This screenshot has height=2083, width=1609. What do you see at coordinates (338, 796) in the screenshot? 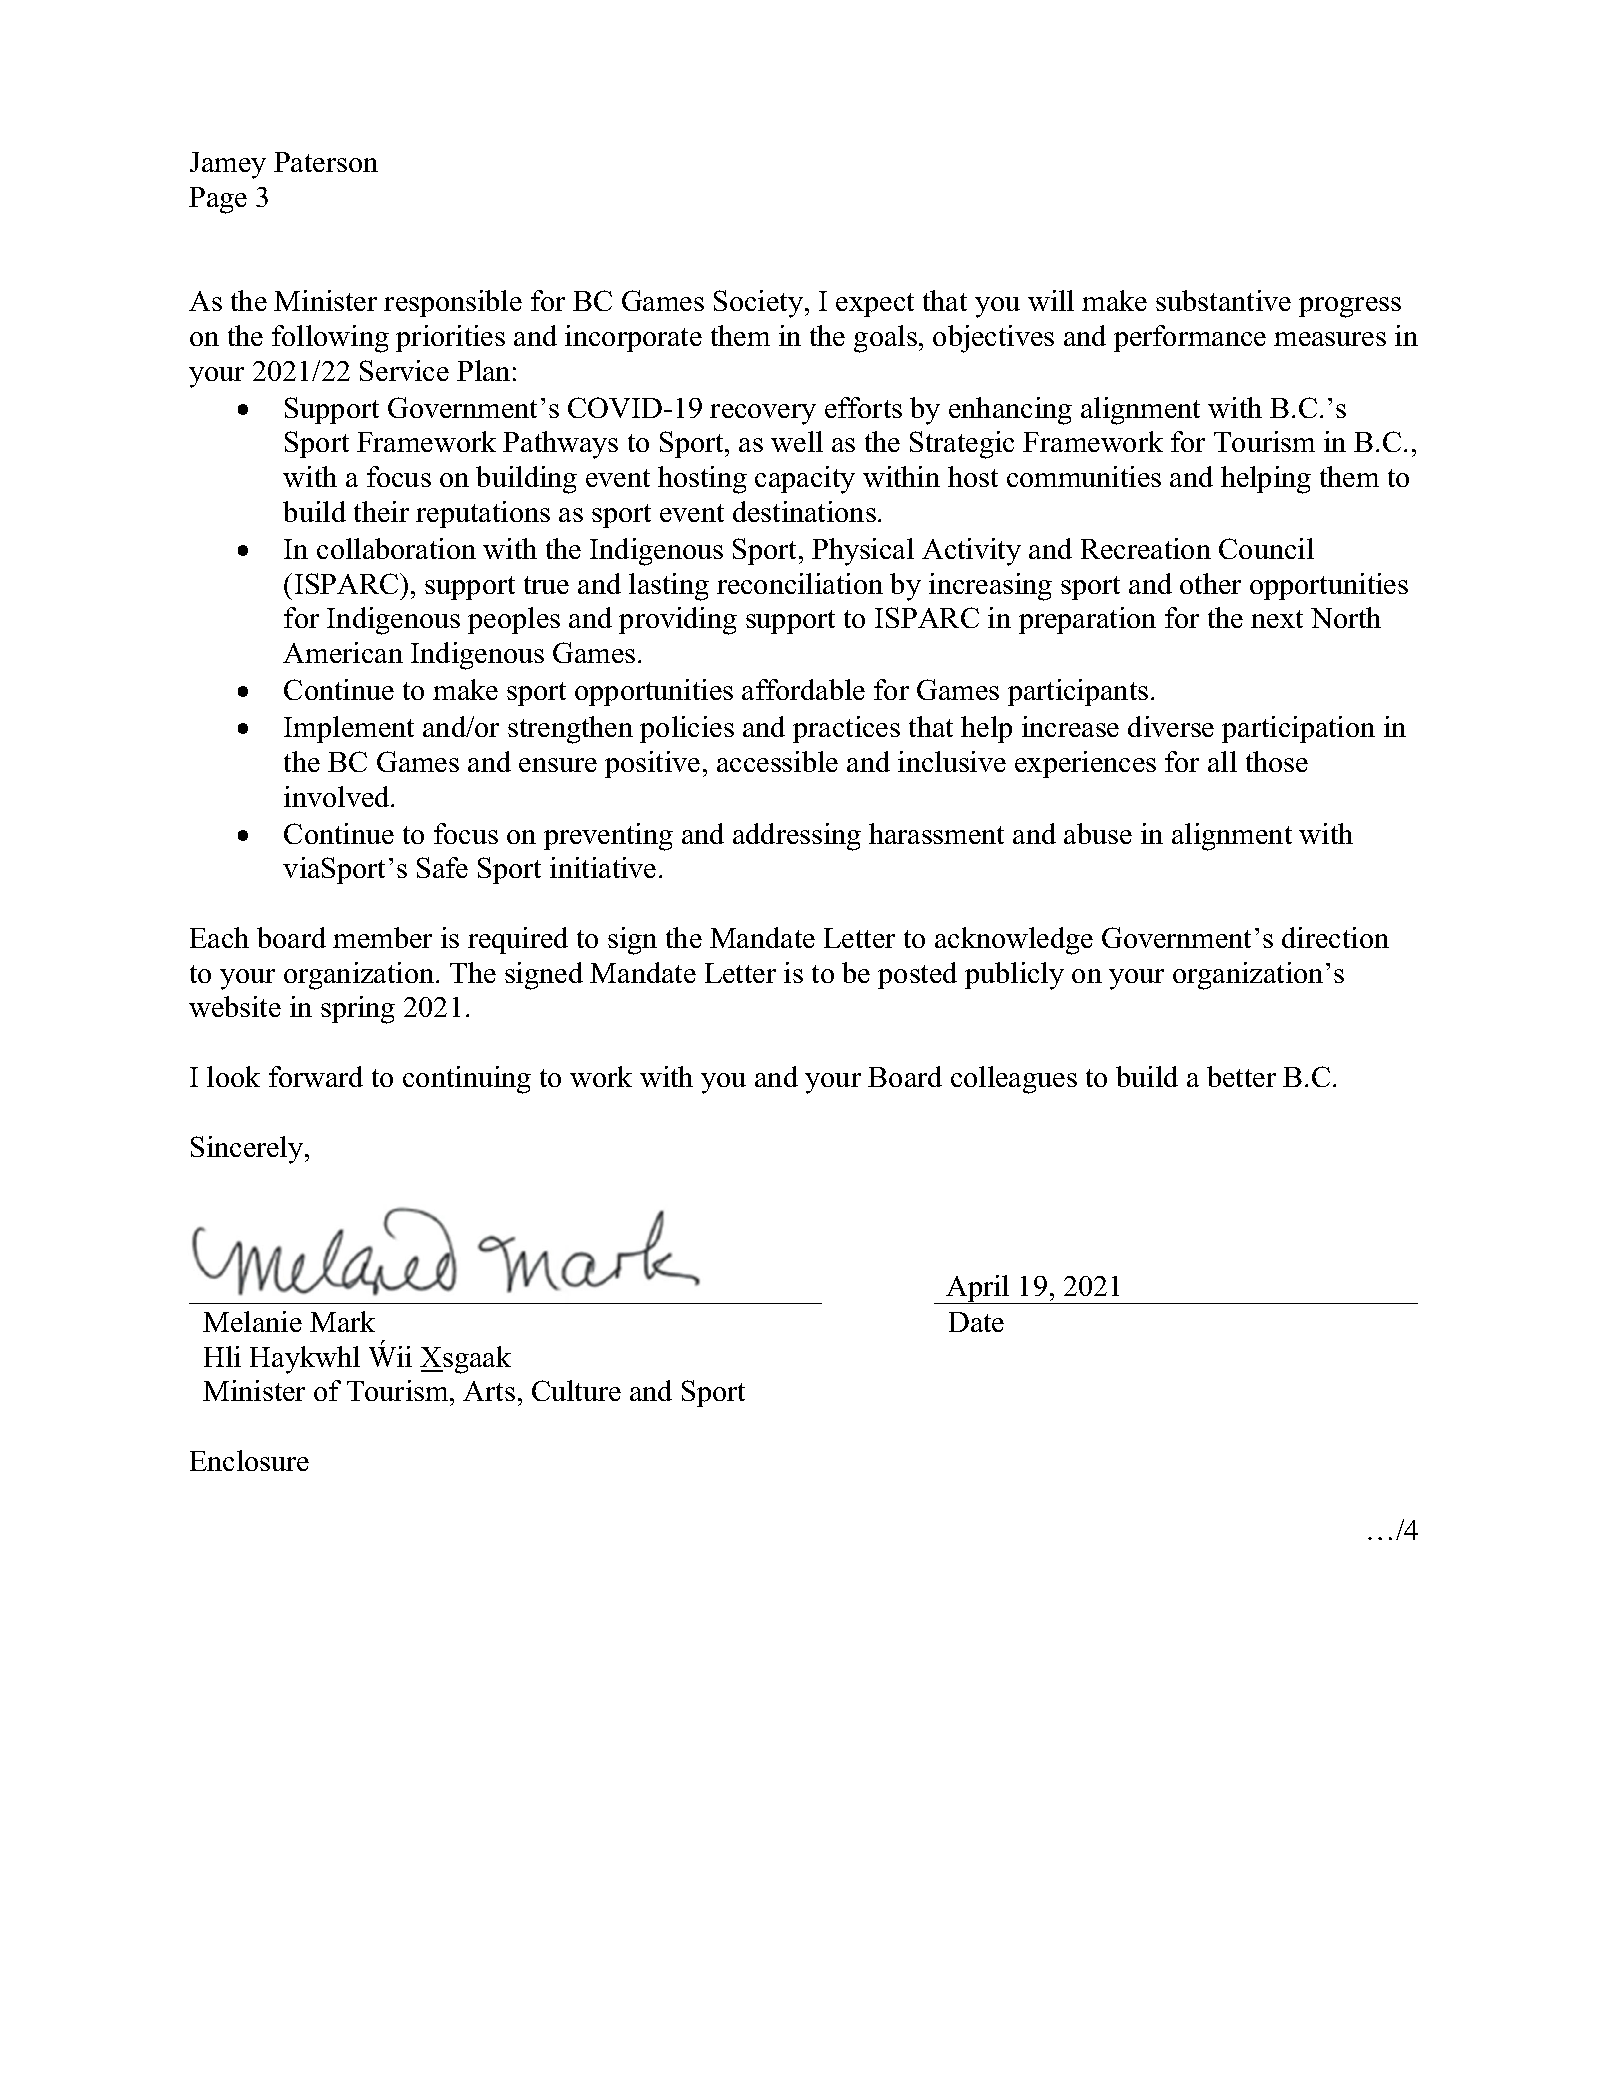
I see `involved` at bounding box center [338, 796].
